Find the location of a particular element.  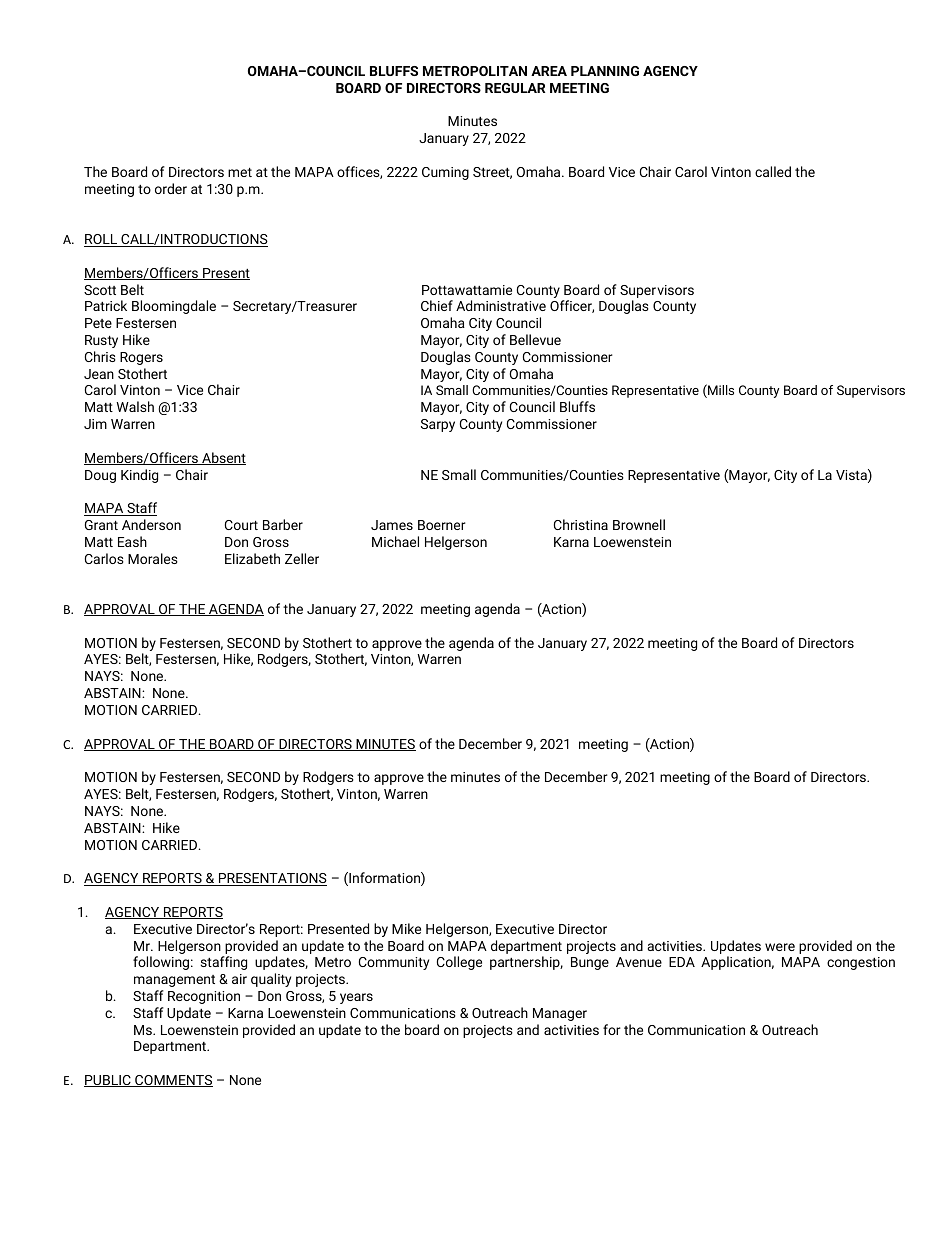

order is located at coordinates (171, 188).
